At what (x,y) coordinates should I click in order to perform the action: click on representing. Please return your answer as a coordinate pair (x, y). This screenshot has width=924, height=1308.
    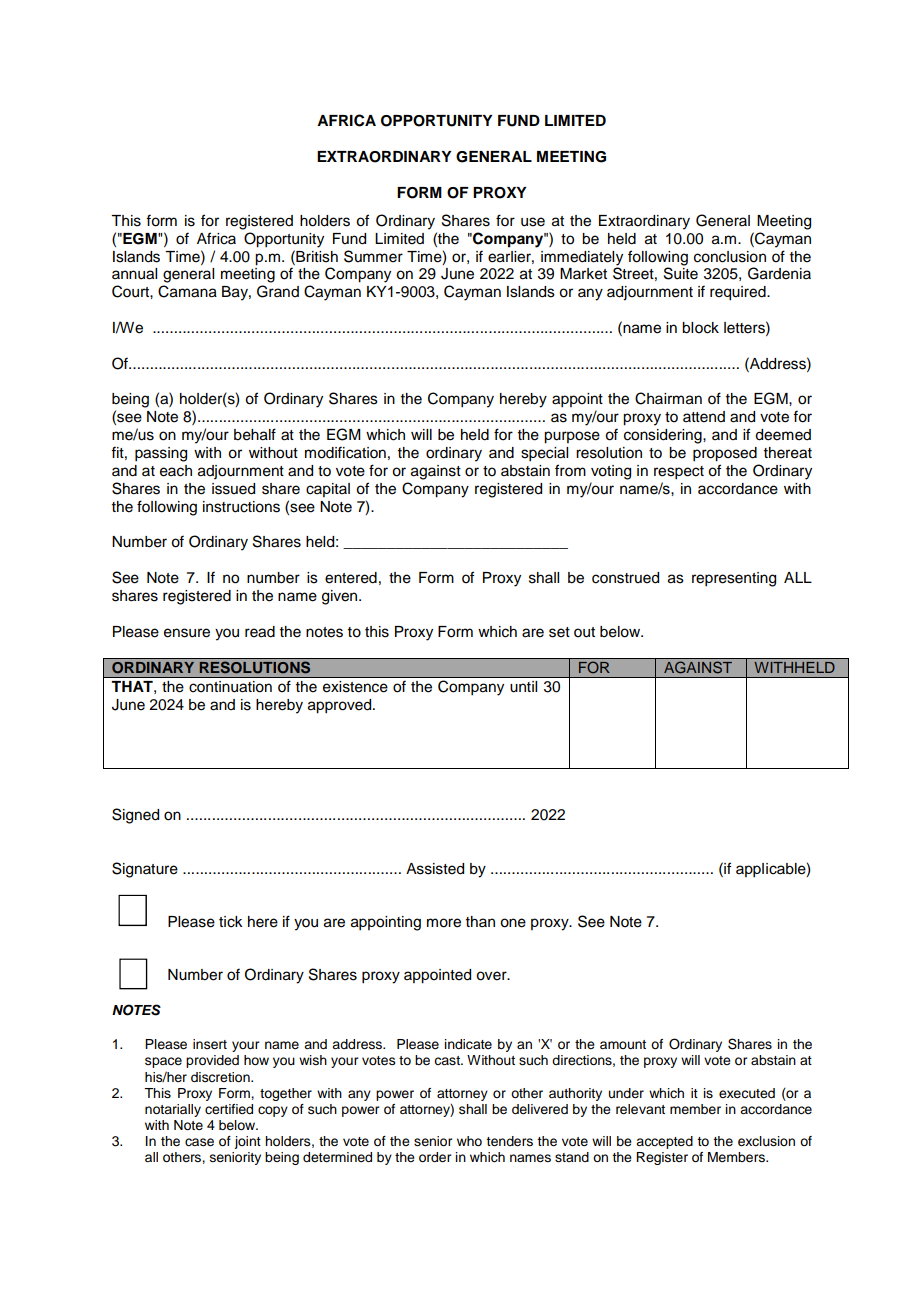
    Looking at the image, I should click on (734, 579).
